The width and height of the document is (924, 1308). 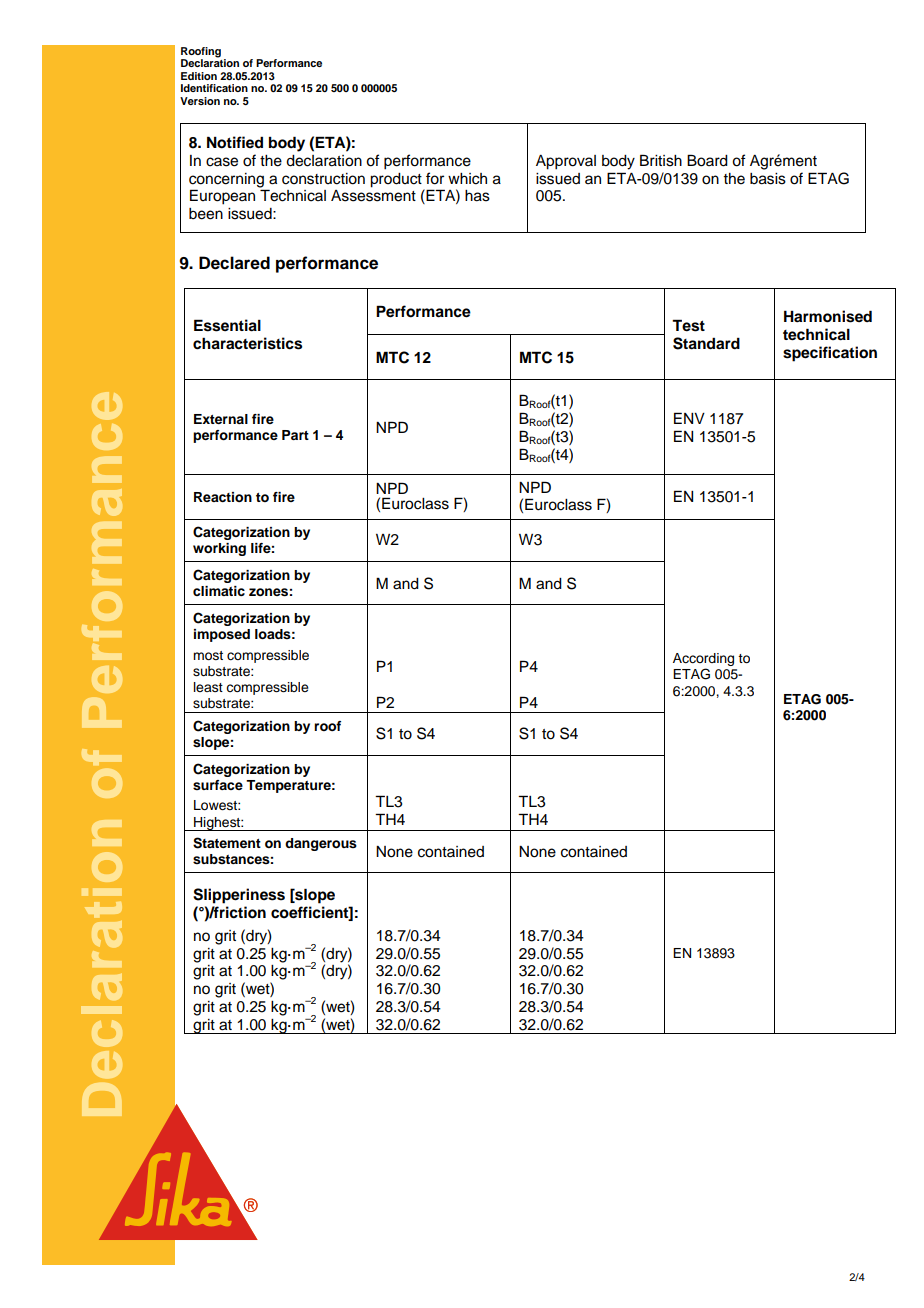 I want to click on imposed, so click(x=222, y=635).
